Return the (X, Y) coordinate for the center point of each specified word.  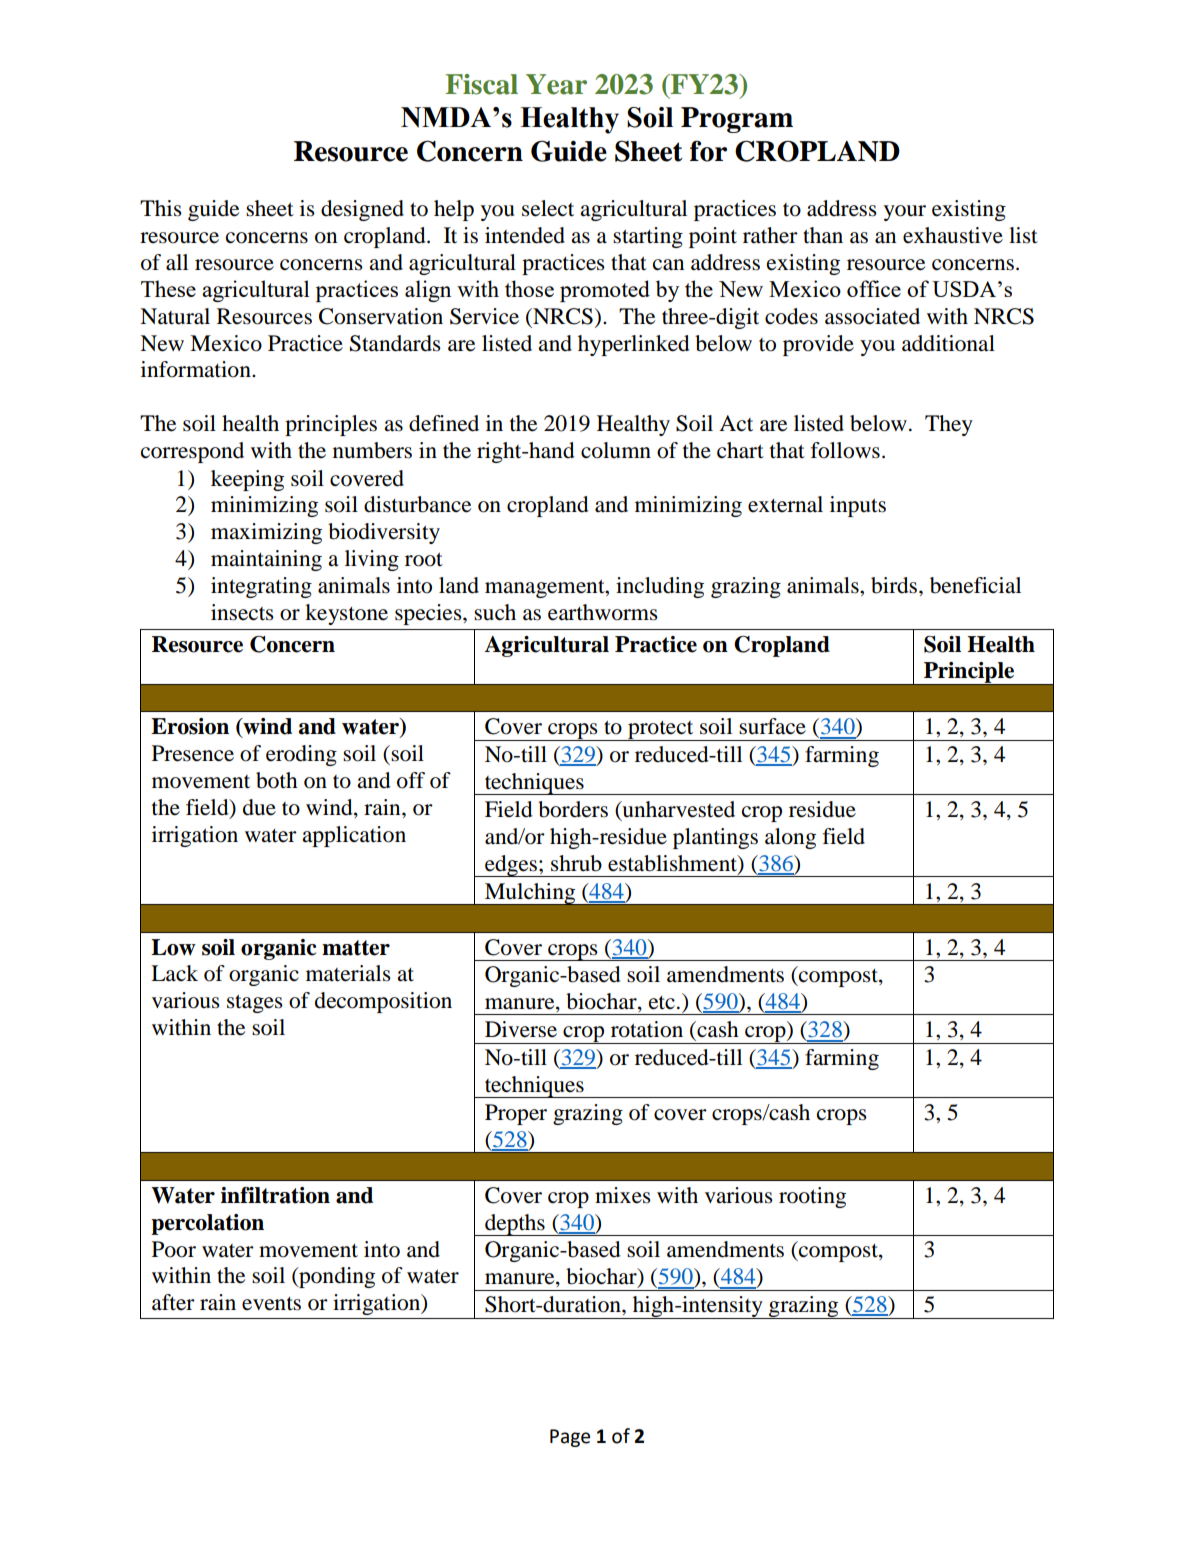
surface (772, 726)
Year (556, 84)
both (277, 780)
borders (573, 809)
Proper (516, 1114)
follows (845, 450)
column (616, 450)
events (271, 1304)
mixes (623, 1195)
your (905, 213)
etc (662, 1003)
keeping (247, 480)
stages (255, 1003)
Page (570, 1438)
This (161, 208)
